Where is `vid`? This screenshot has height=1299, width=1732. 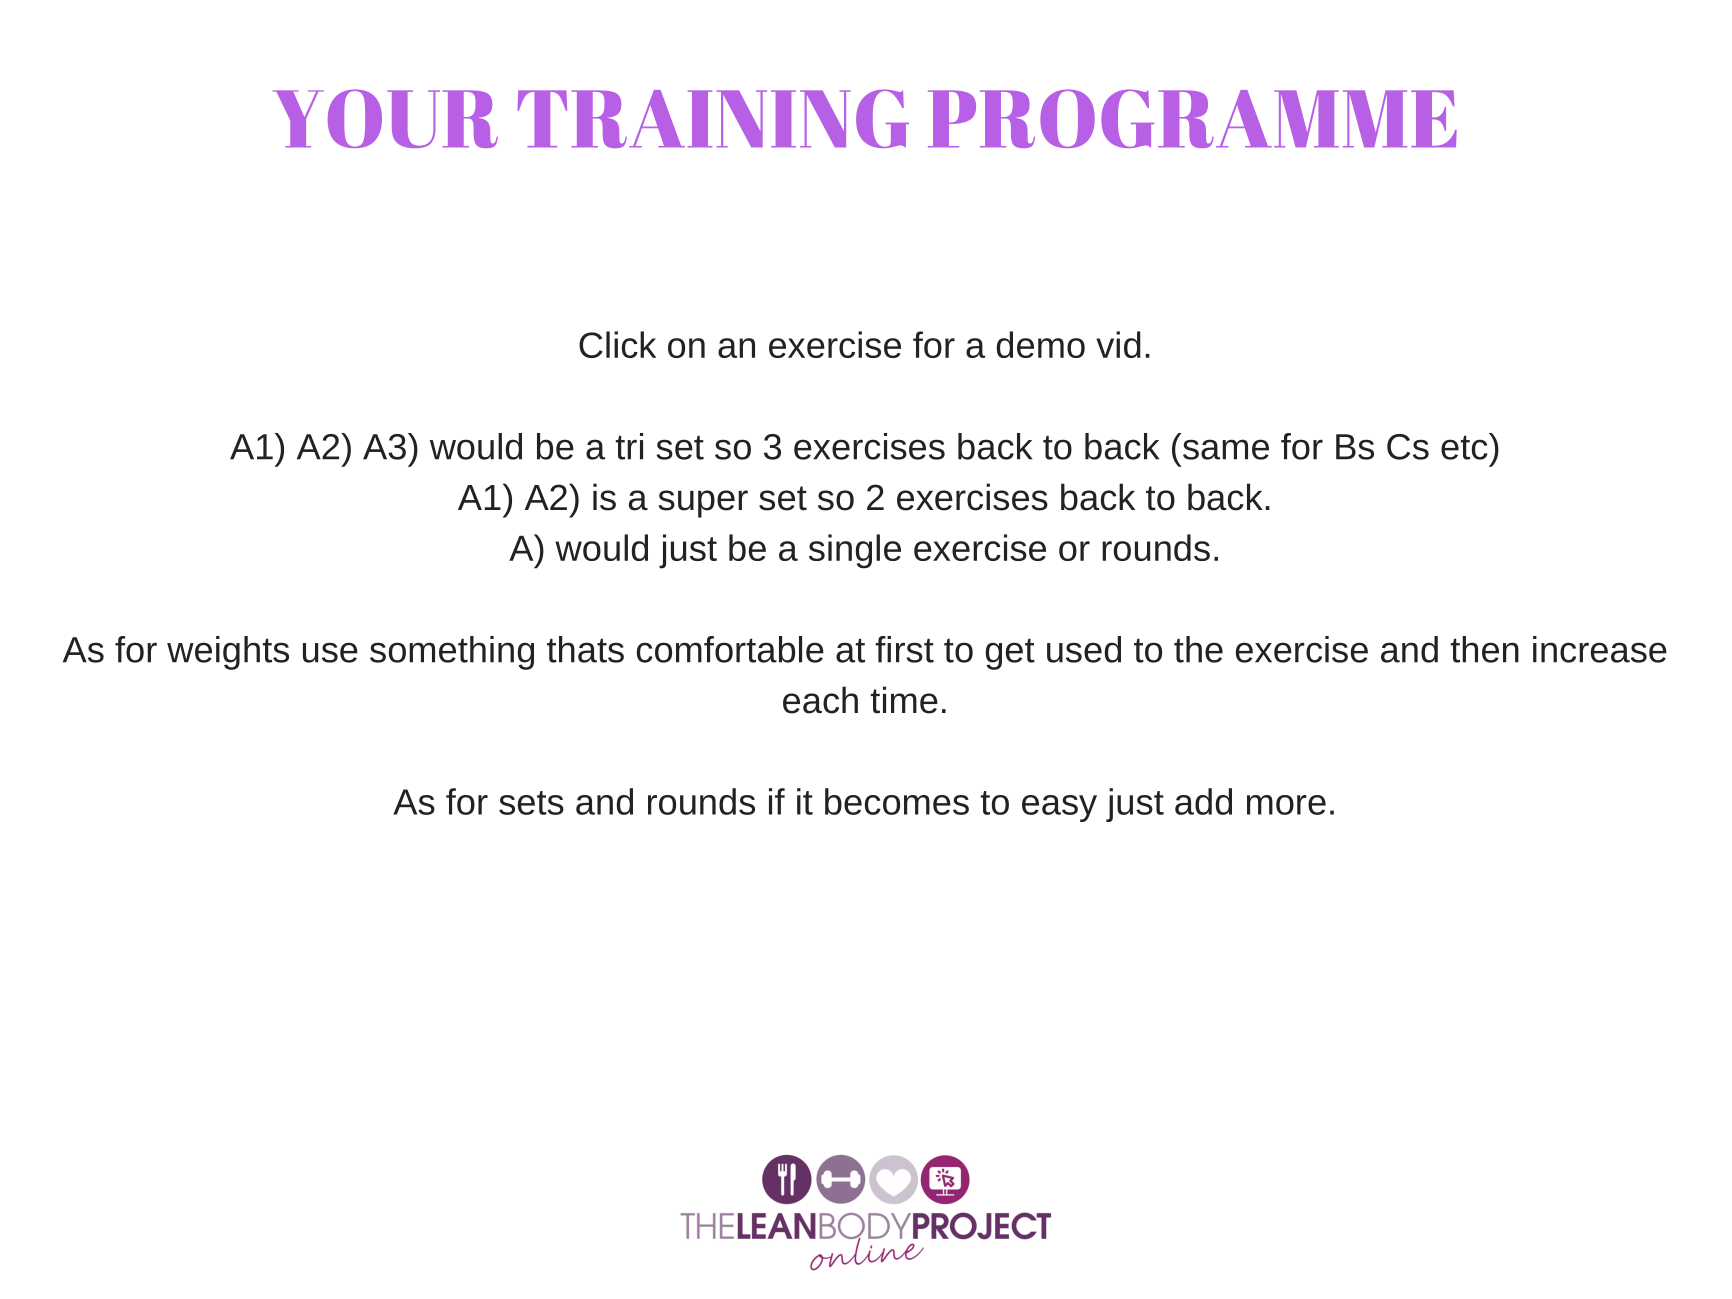
vid is located at coordinates (1118, 344).
